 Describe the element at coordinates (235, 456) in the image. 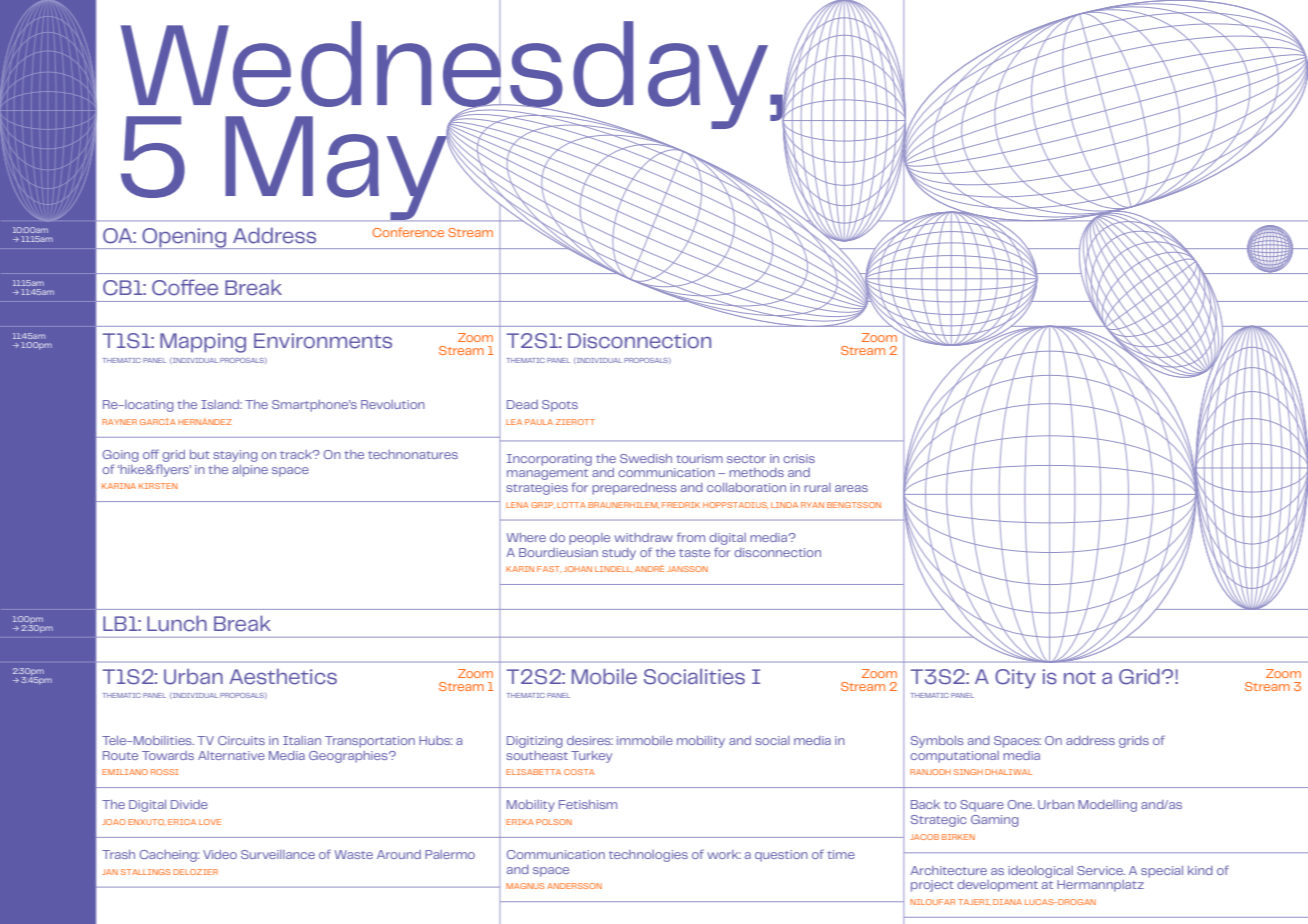

I see `staying` at that location.
